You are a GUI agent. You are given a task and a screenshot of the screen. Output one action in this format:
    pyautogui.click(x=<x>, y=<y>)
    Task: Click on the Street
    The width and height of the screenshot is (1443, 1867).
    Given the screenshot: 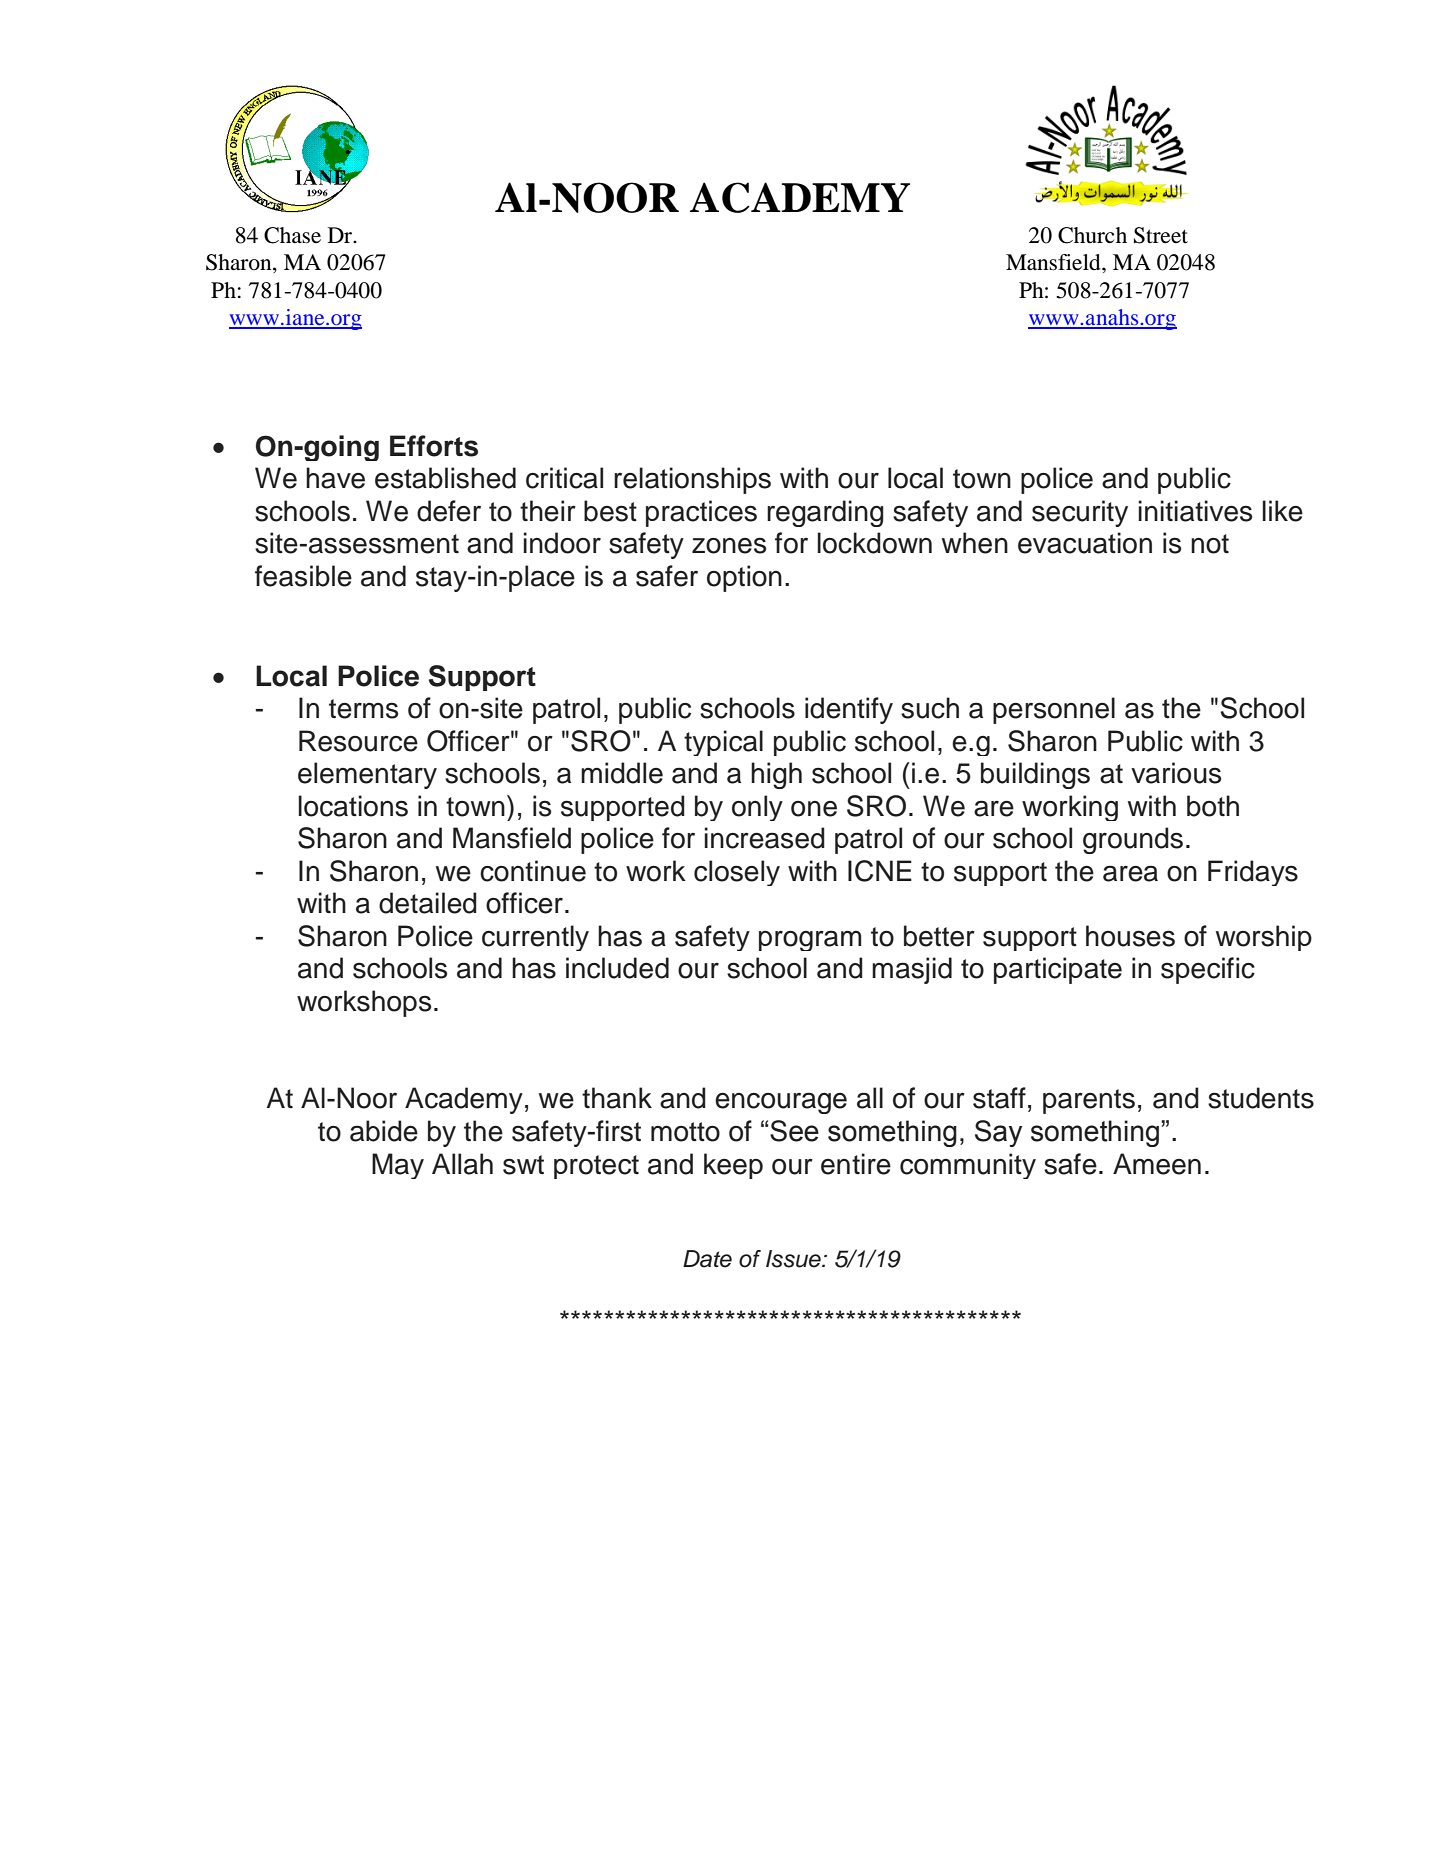 What is the action you would take?
    pyautogui.click(x=1161, y=235)
